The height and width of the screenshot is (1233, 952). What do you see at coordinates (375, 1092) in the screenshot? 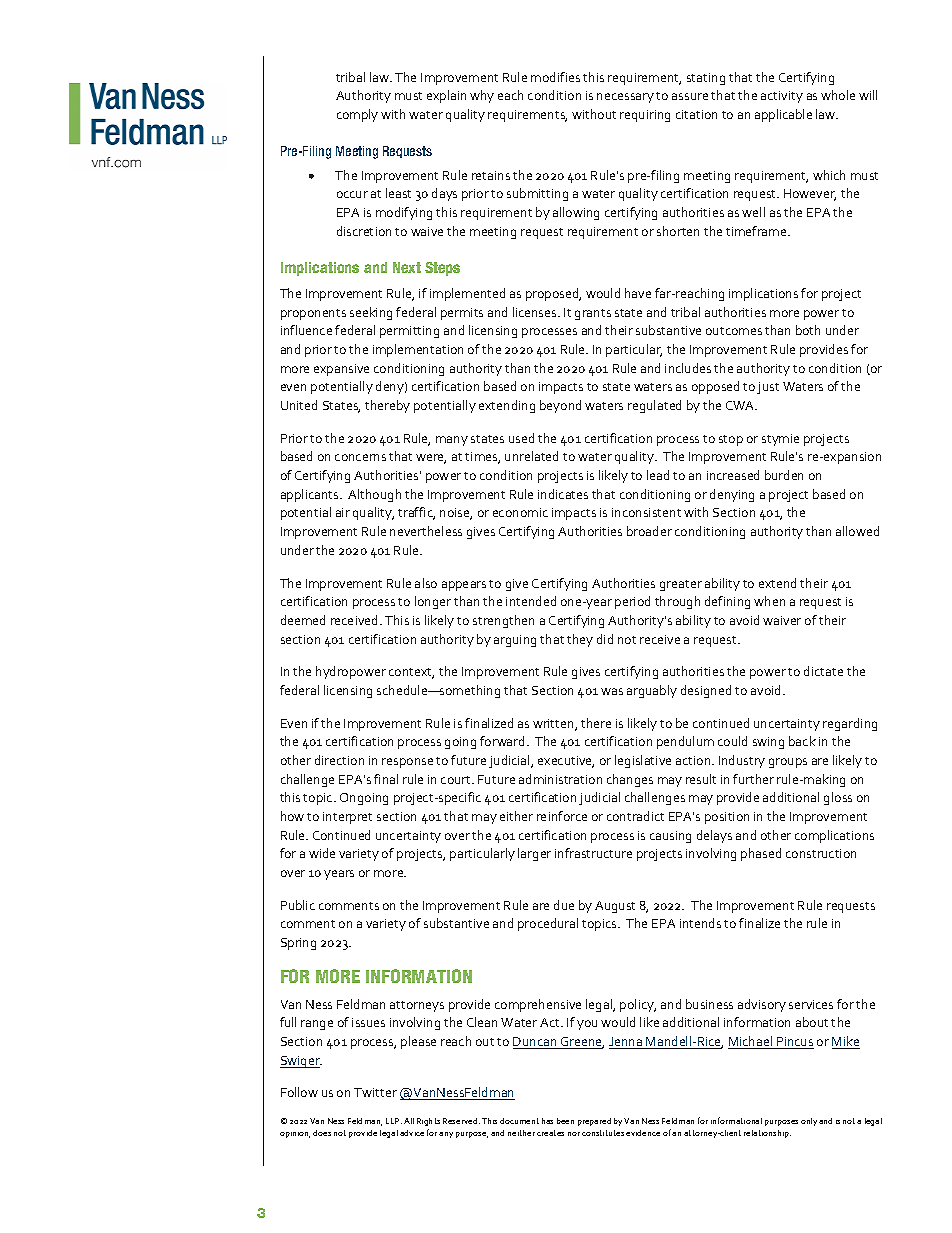
I see `Twitter` at bounding box center [375, 1092].
